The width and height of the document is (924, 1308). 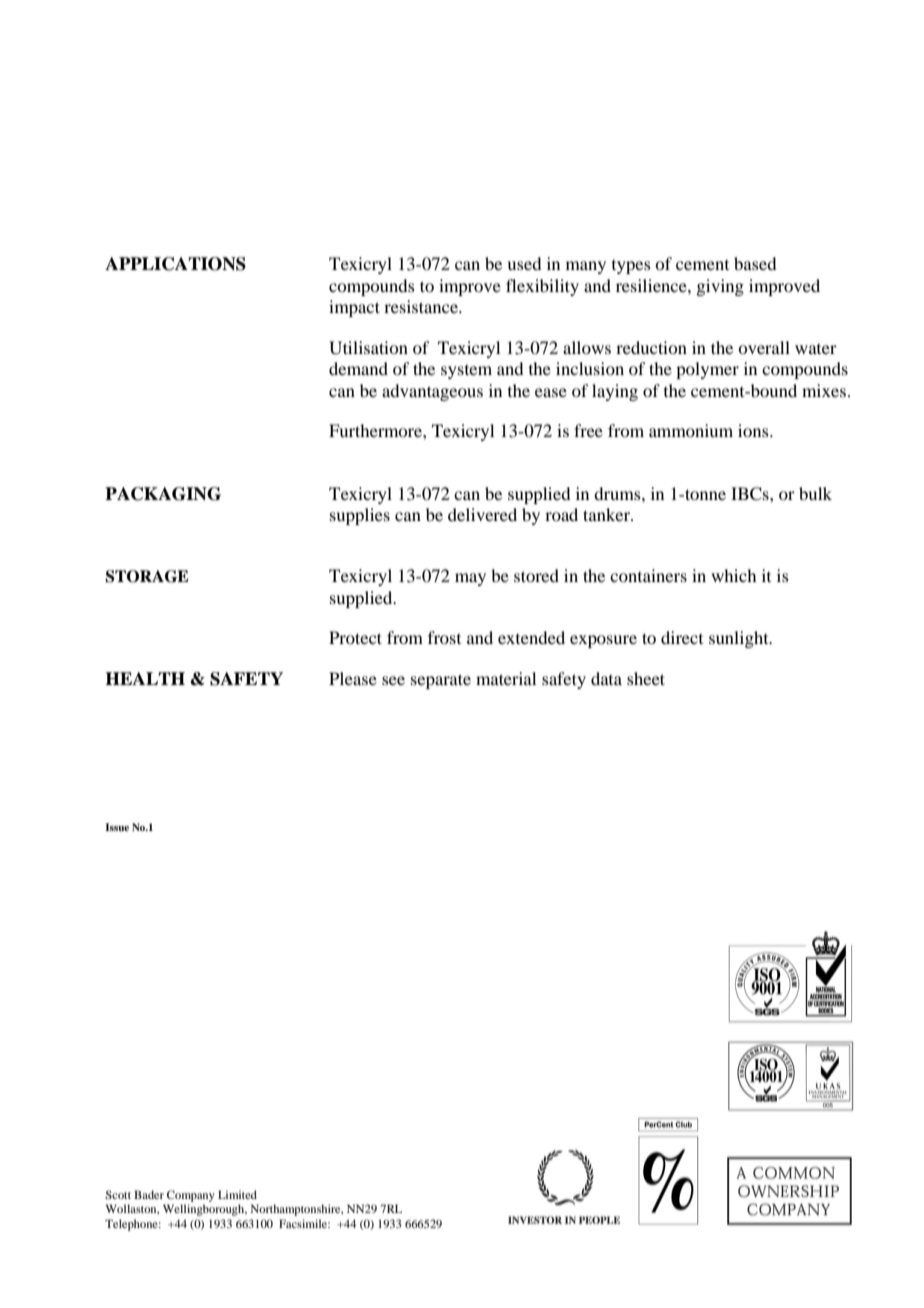 What do you see at coordinates (720, 287) in the document?
I see `giving` at bounding box center [720, 287].
